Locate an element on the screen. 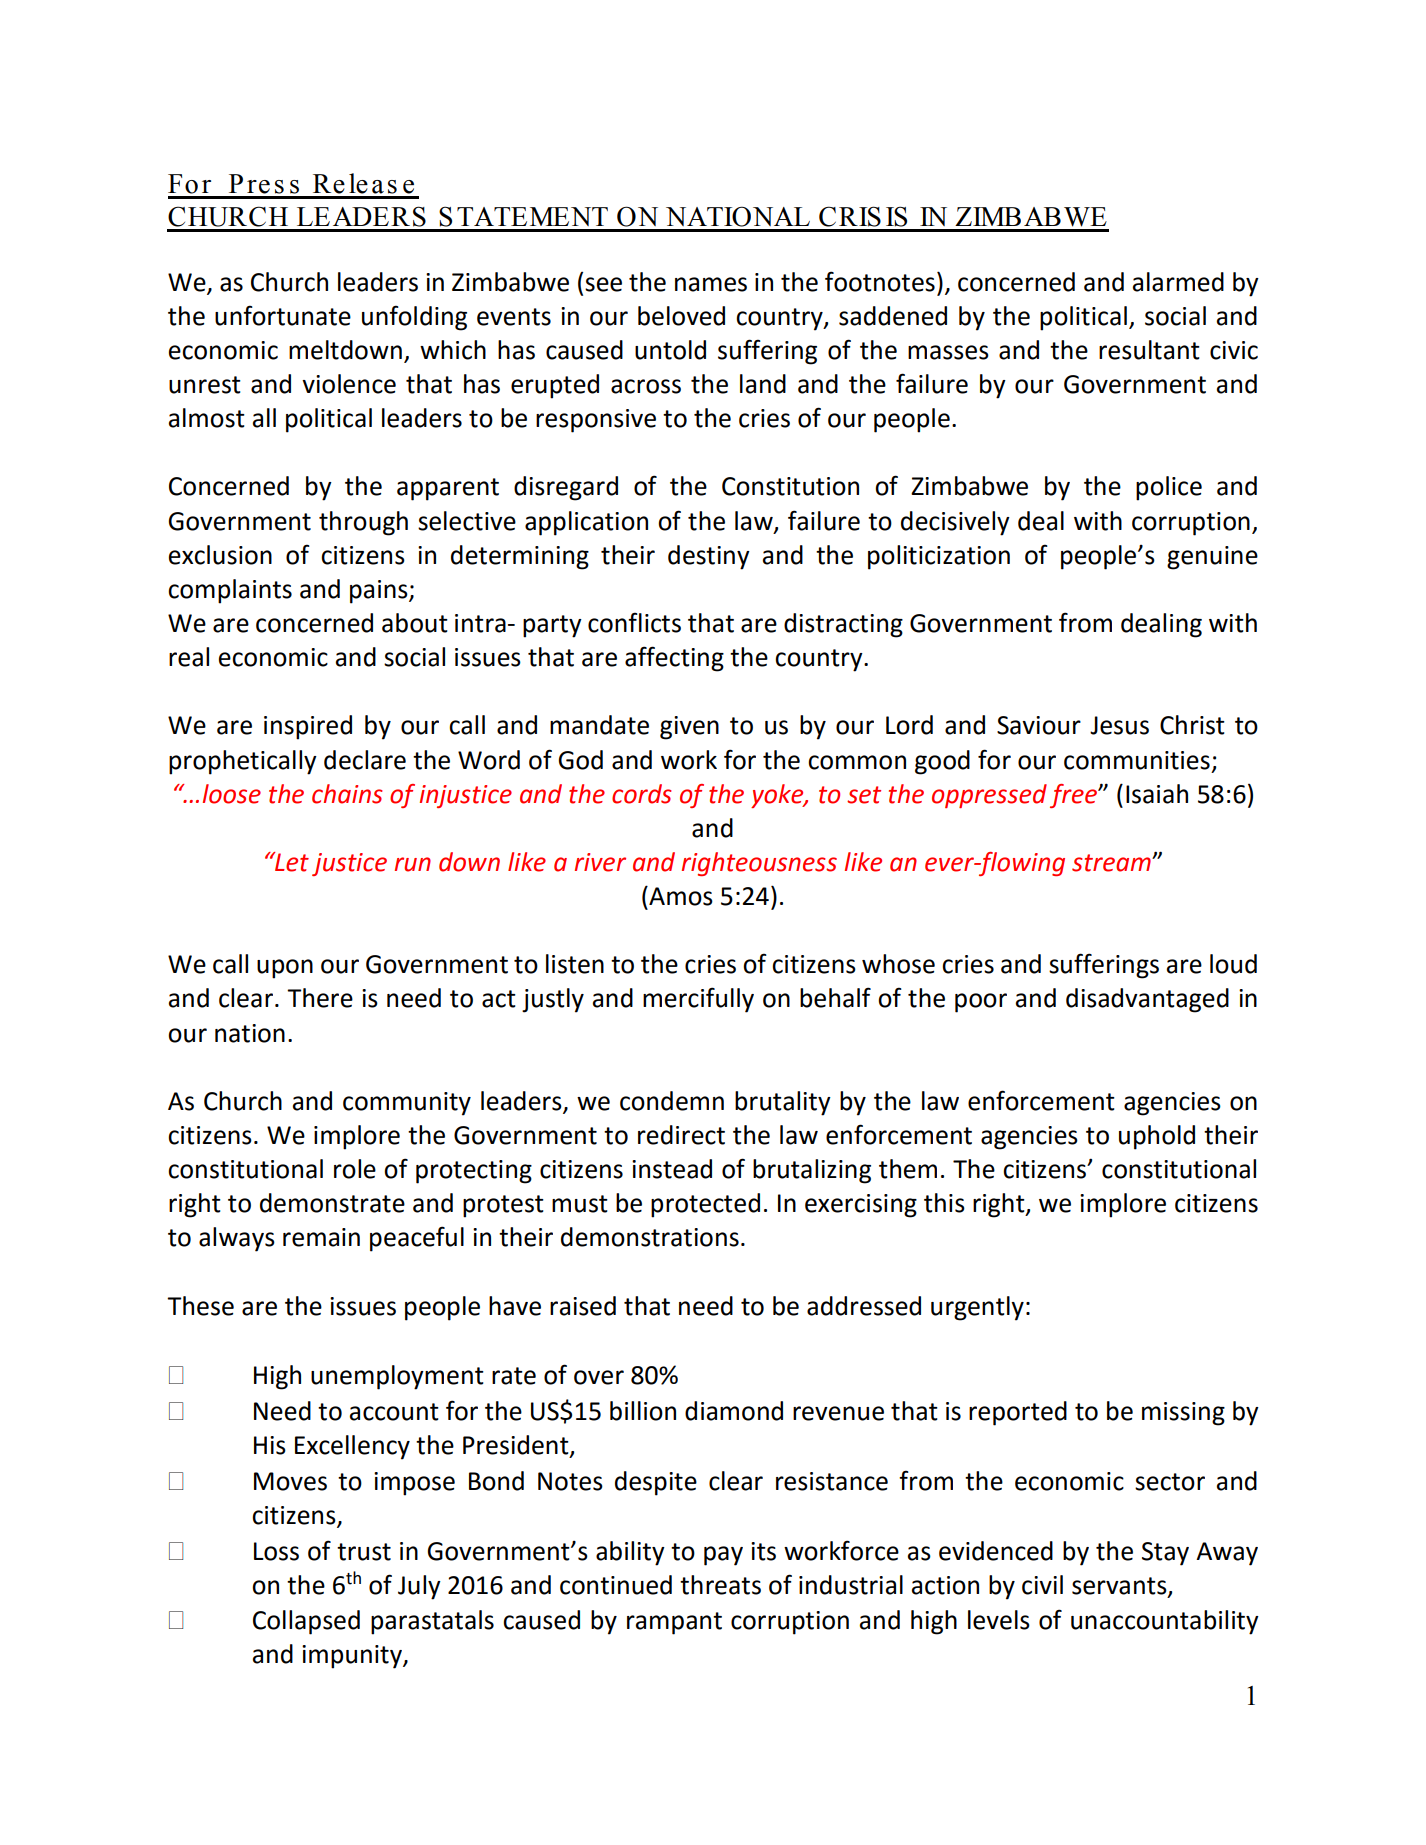 This screenshot has width=1426, height=1845. mercifully is located at coordinates (698, 1000).
